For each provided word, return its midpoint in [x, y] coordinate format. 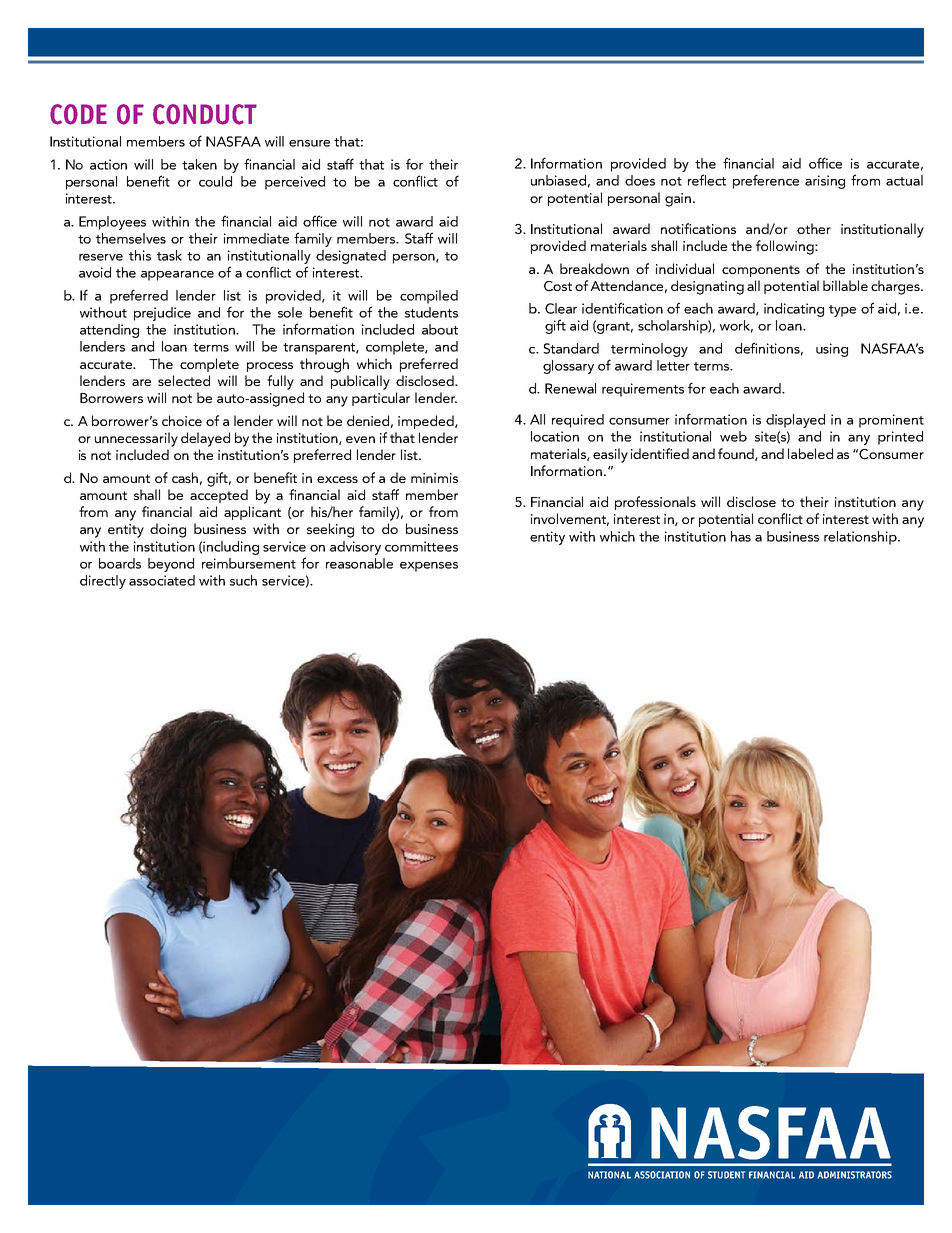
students [431, 312]
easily [610, 455]
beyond [171, 565]
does [640, 180]
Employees [112, 223]
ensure [309, 143]
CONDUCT [205, 114]
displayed [795, 421]
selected [184, 380]
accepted [219, 496]
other [814, 228]
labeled [810, 453]
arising [825, 182]
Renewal [570, 388]
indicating [794, 310]
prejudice [162, 314]
